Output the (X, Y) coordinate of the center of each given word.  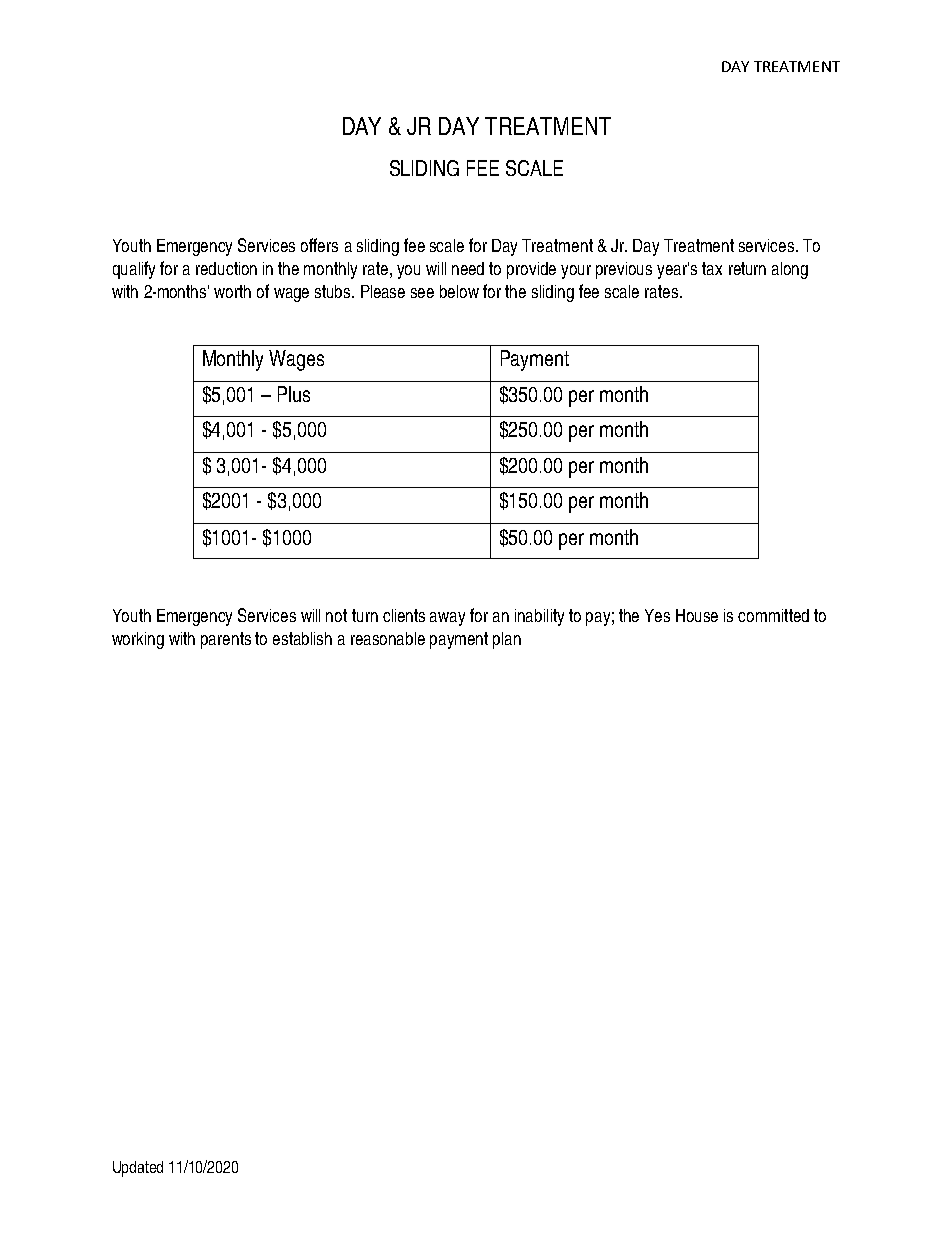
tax (712, 268)
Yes (657, 615)
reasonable (388, 638)
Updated (138, 1169)
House (697, 615)
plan (507, 640)
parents (226, 640)
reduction (226, 268)
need (468, 268)
